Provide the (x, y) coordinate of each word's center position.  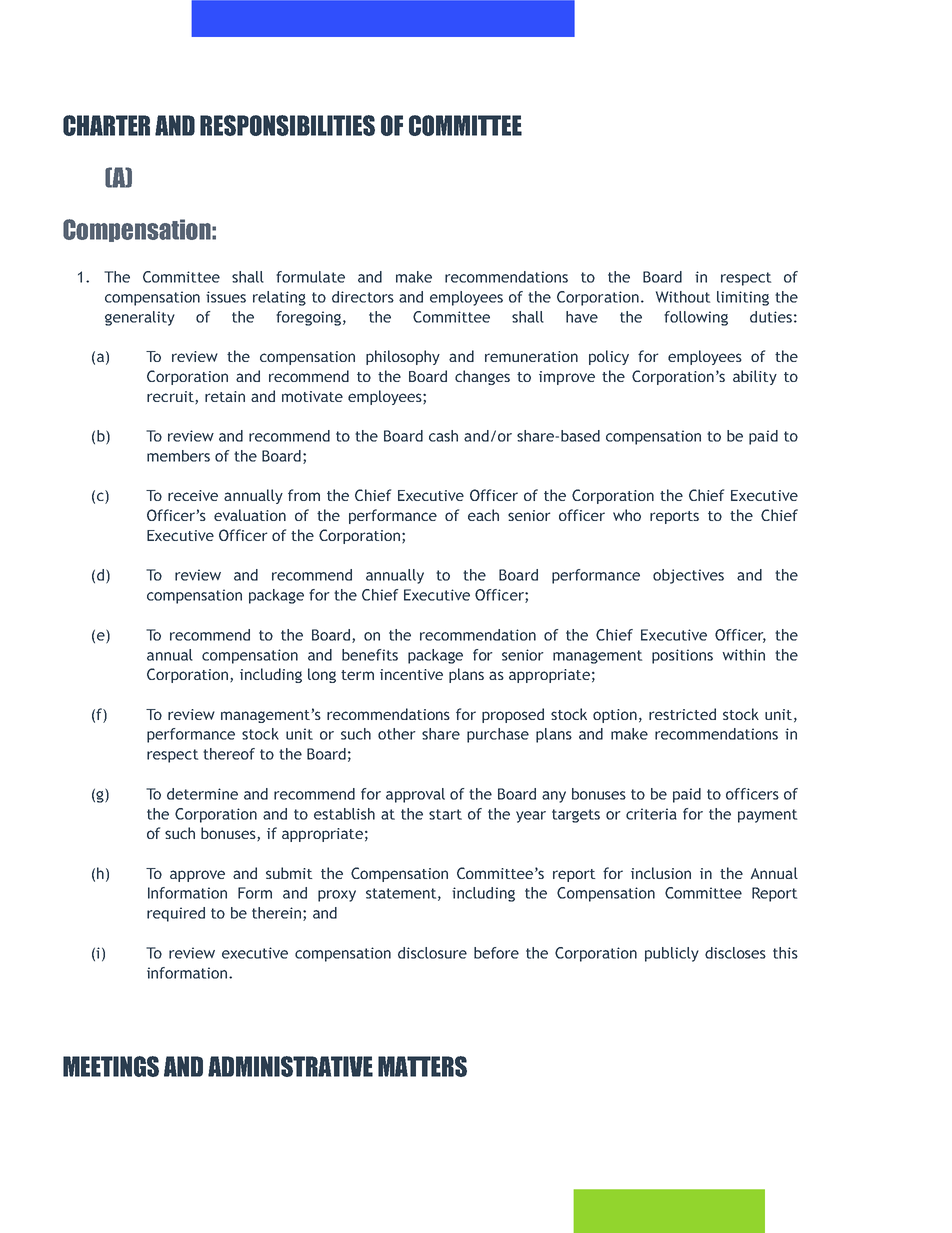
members (178, 456)
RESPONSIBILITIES (287, 125)
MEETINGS (111, 1066)
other (397, 734)
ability (755, 377)
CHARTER (106, 125)
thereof (229, 754)
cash (443, 436)
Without (683, 297)
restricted (682, 714)
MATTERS (422, 1066)
